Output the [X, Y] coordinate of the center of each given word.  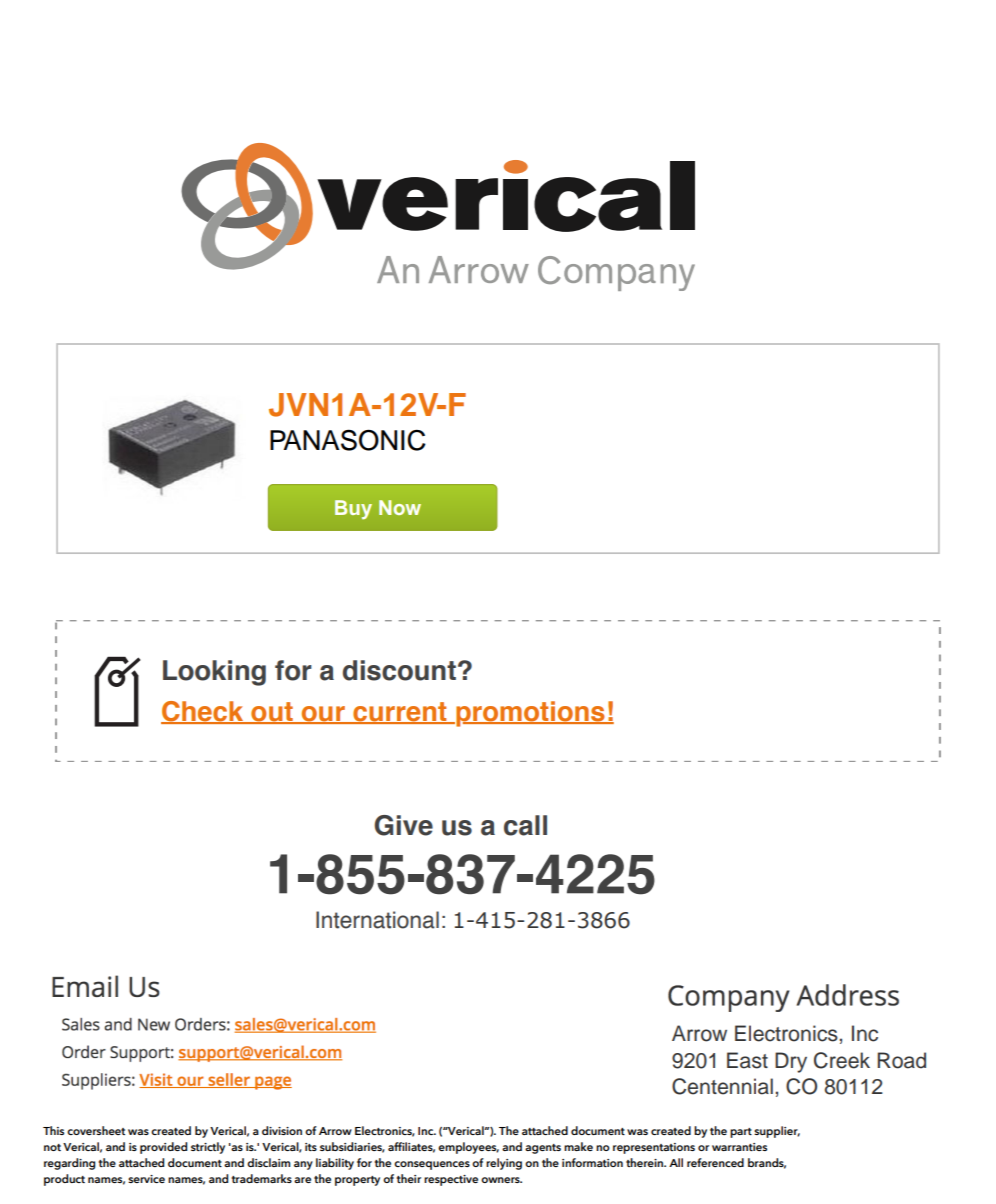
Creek [842, 1060]
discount [399, 670]
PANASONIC [348, 440]
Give [403, 825]
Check [203, 712]
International [377, 920]
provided [163, 1148]
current [400, 713]
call [525, 825]
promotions [530, 714]
